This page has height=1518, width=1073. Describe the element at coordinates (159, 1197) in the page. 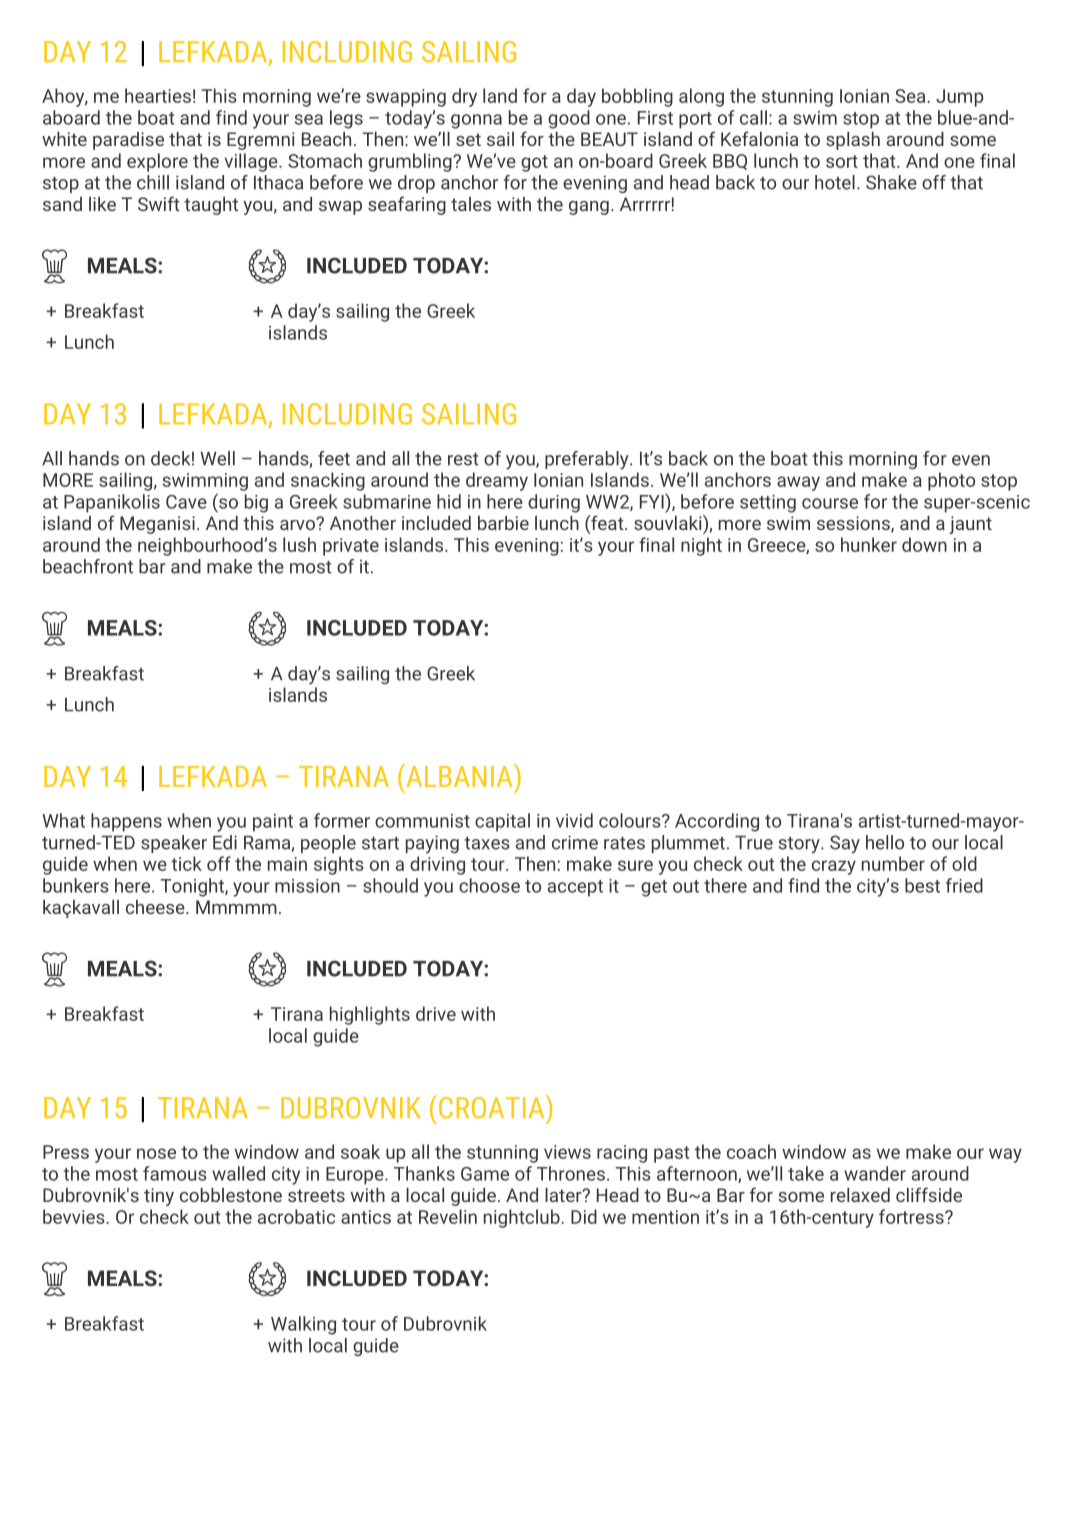

I see `tiny` at that location.
